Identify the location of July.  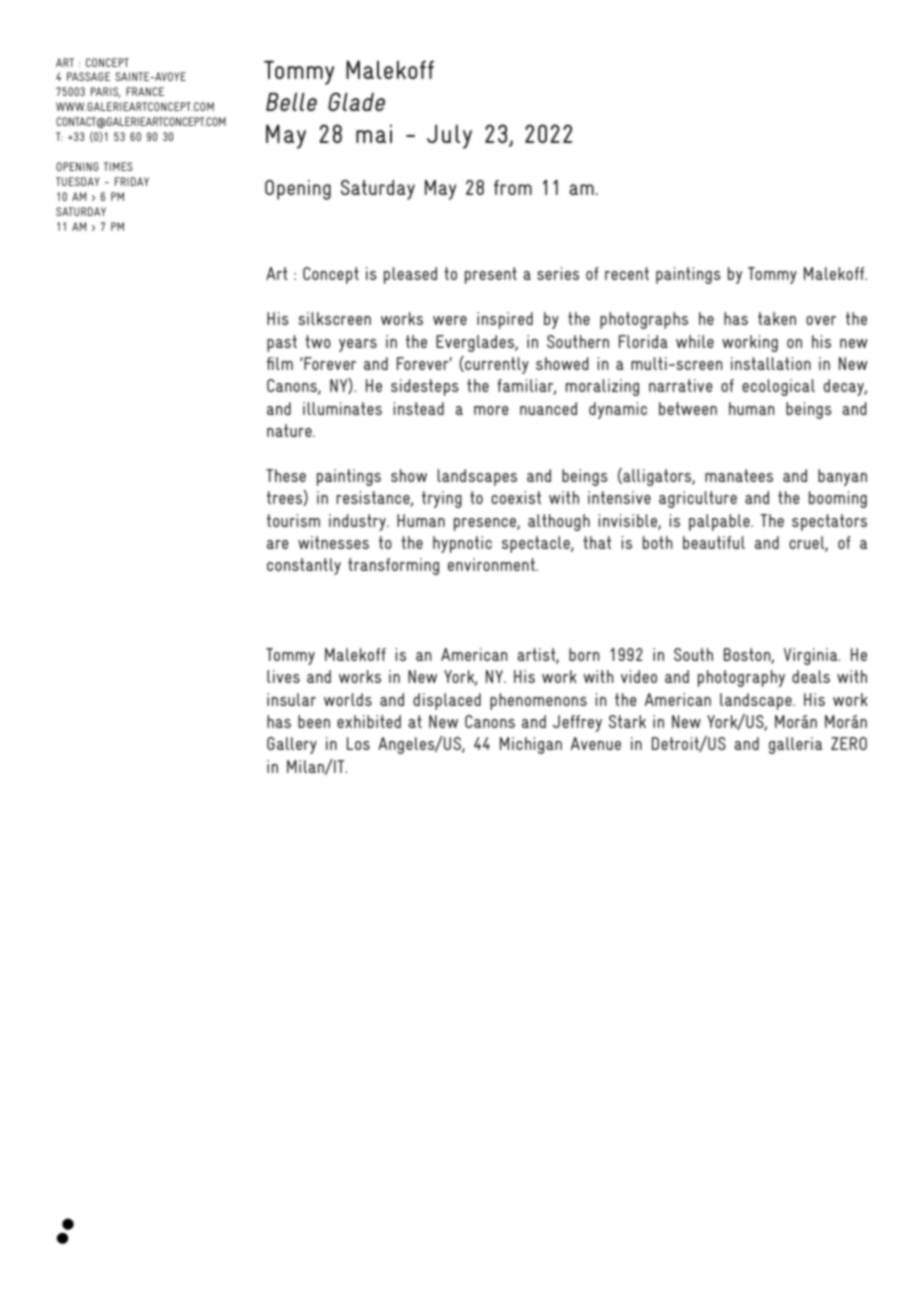
(449, 136).
